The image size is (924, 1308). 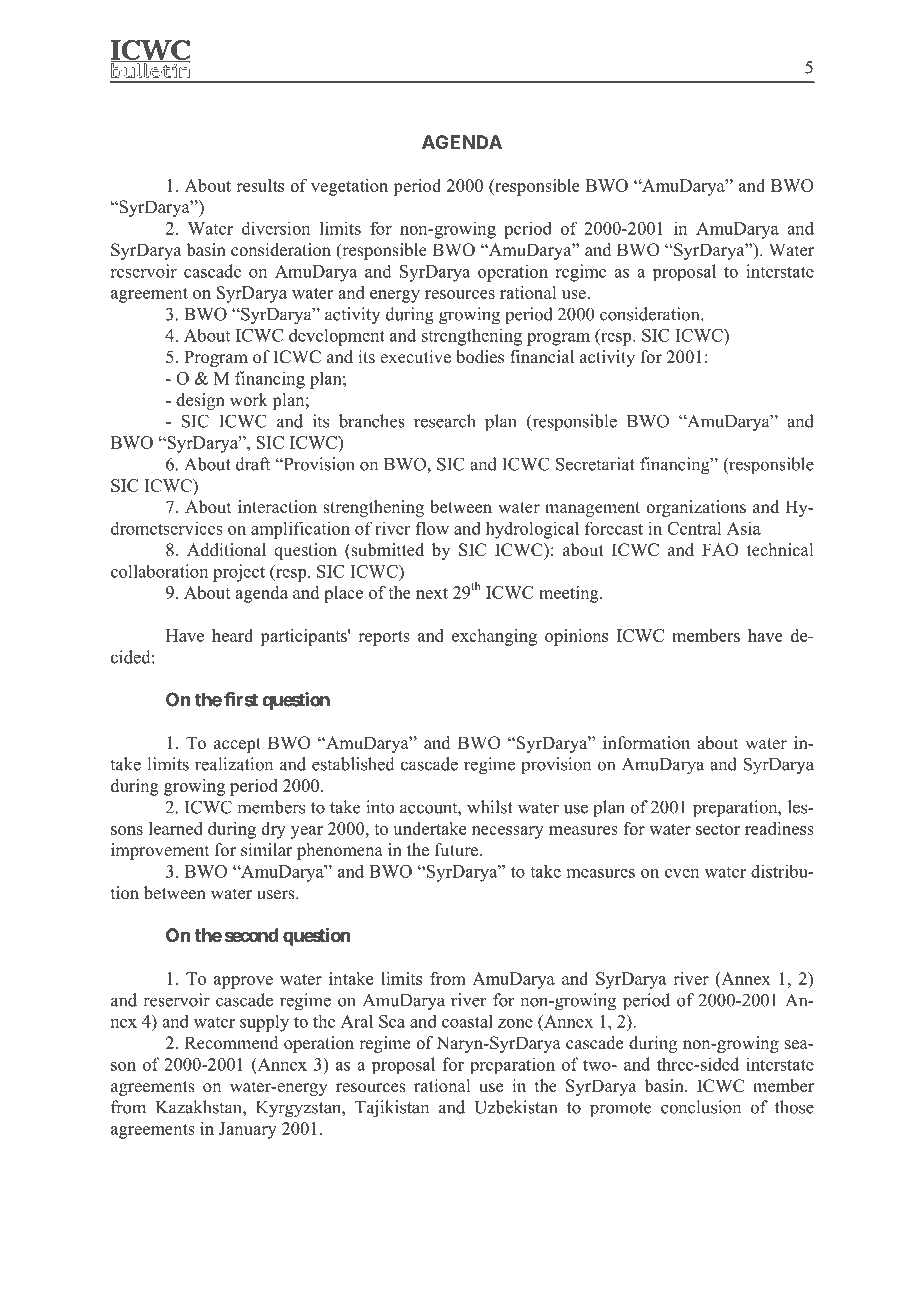 I want to click on financial, so click(x=542, y=357).
